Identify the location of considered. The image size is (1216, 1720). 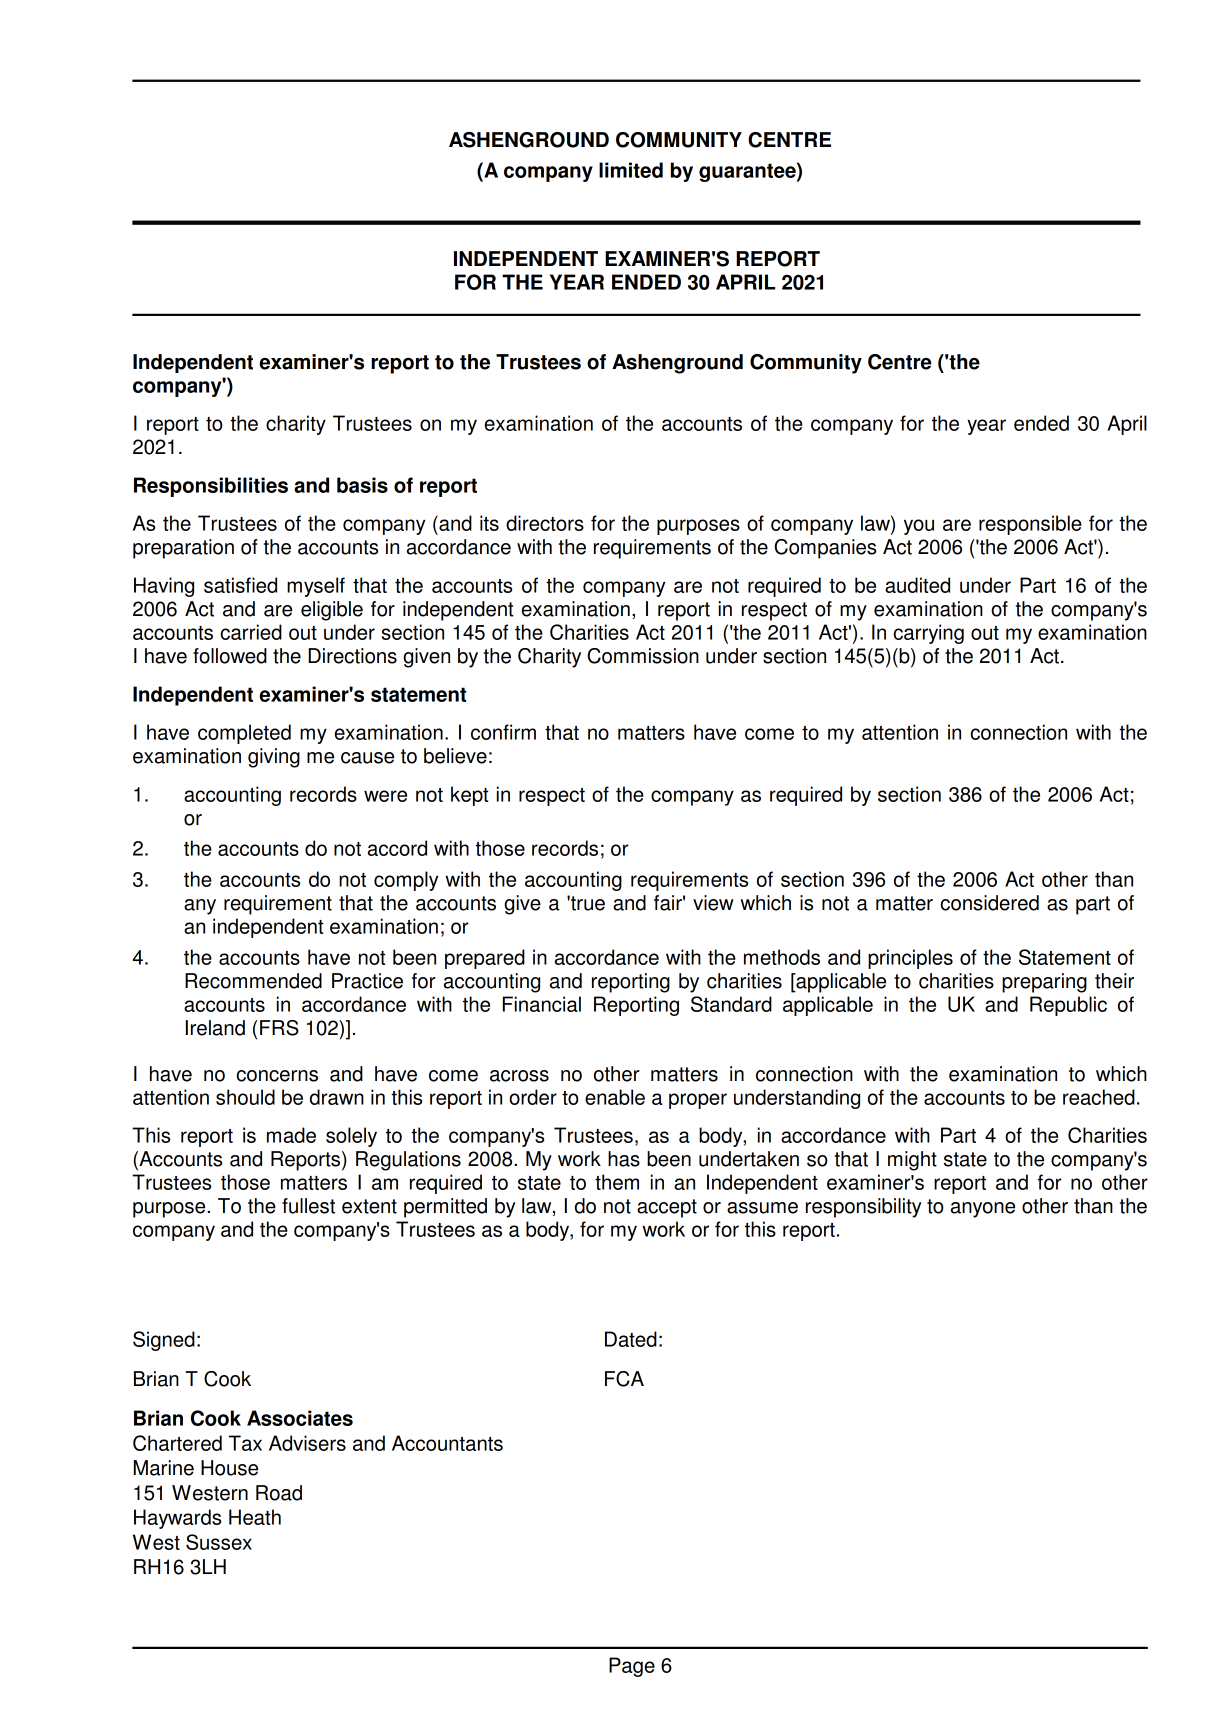
(989, 903).
